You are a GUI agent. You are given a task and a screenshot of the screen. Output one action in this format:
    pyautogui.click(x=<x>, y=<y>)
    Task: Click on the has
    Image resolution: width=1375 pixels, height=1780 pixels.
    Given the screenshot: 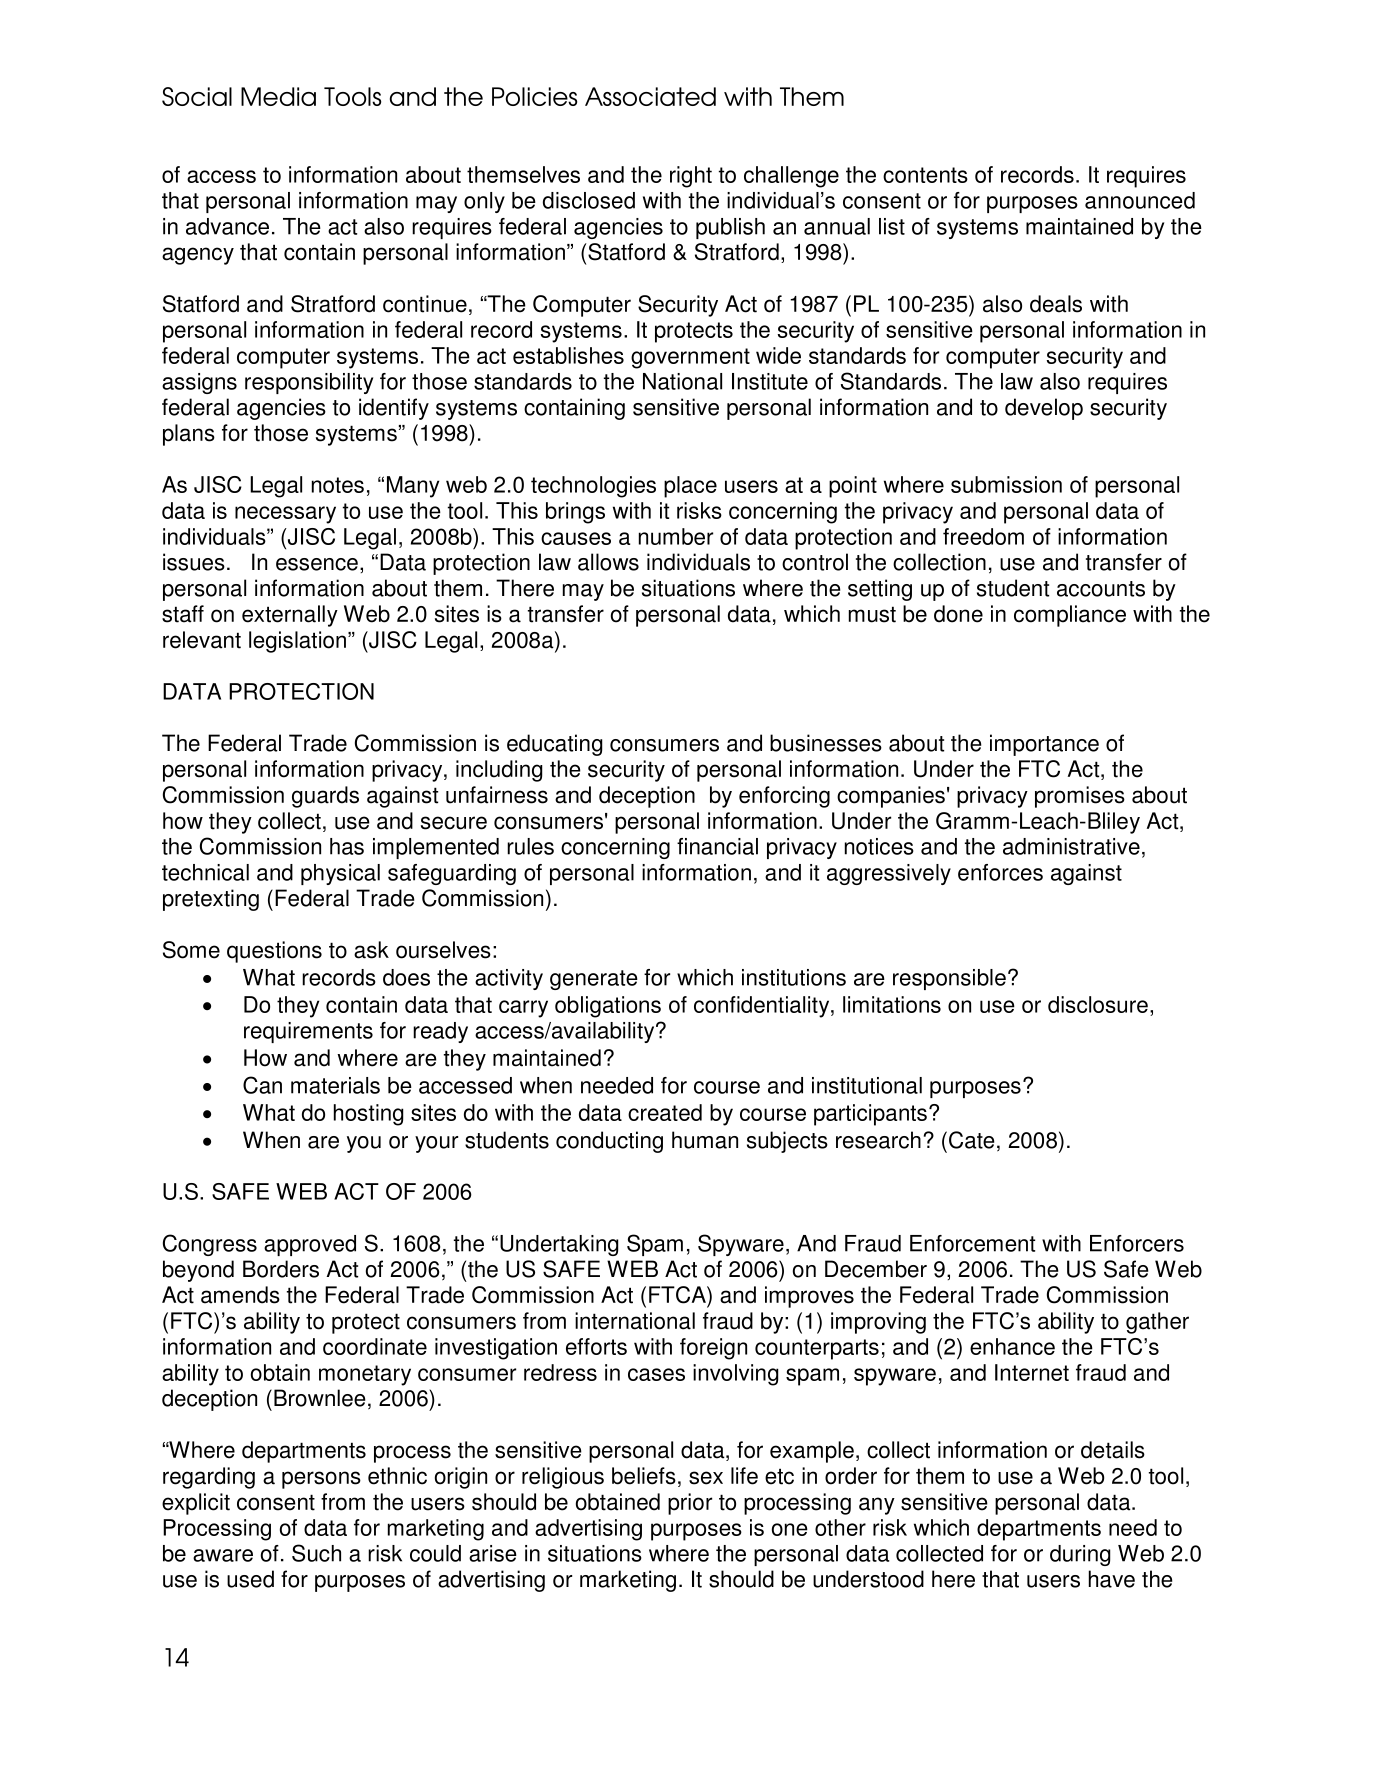 What is the action you would take?
    pyautogui.click(x=347, y=846)
